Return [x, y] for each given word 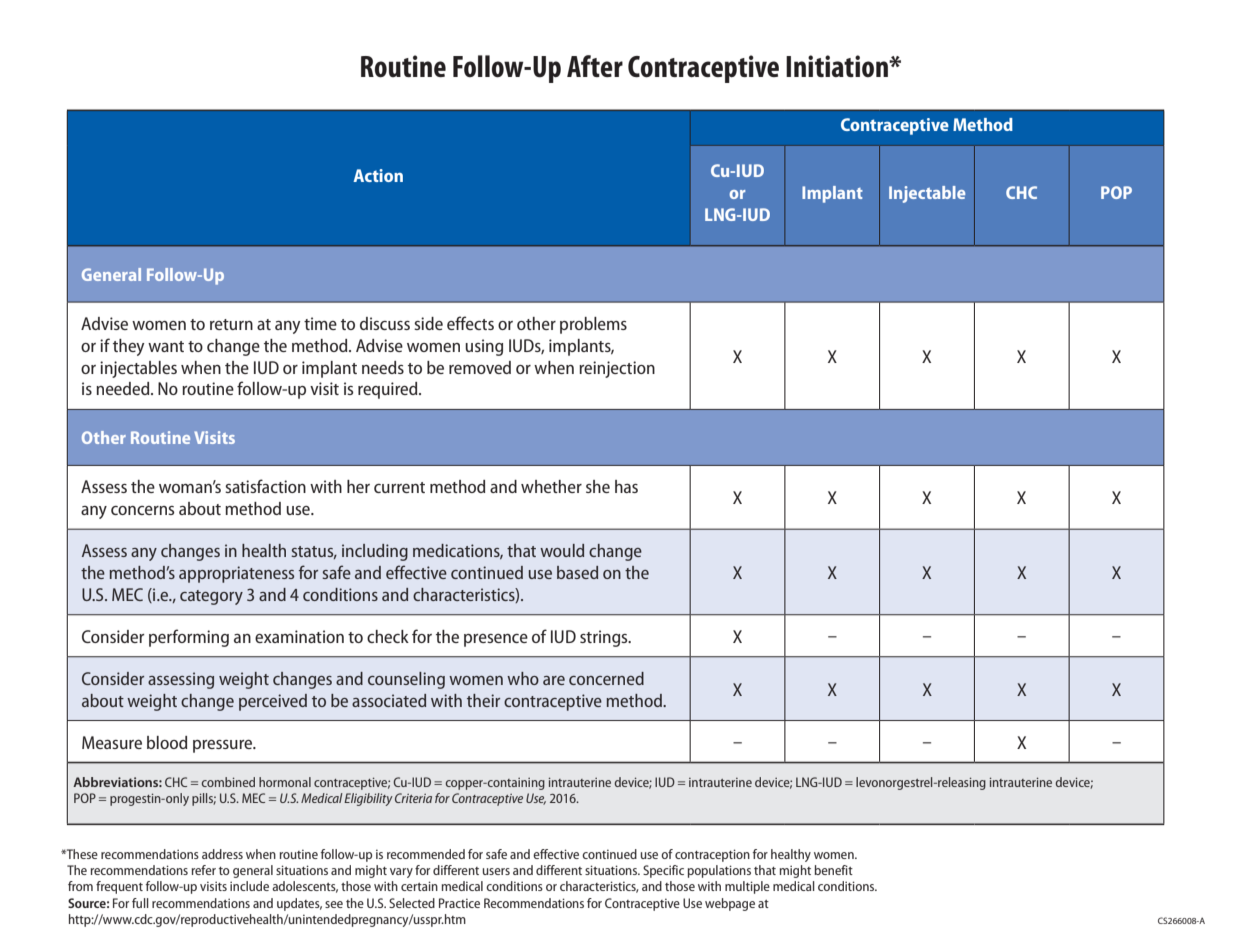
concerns [142, 510]
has [626, 486]
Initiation [838, 66]
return [231, 324]
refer [204, 870]
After [595, 66]
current [399, 487]
